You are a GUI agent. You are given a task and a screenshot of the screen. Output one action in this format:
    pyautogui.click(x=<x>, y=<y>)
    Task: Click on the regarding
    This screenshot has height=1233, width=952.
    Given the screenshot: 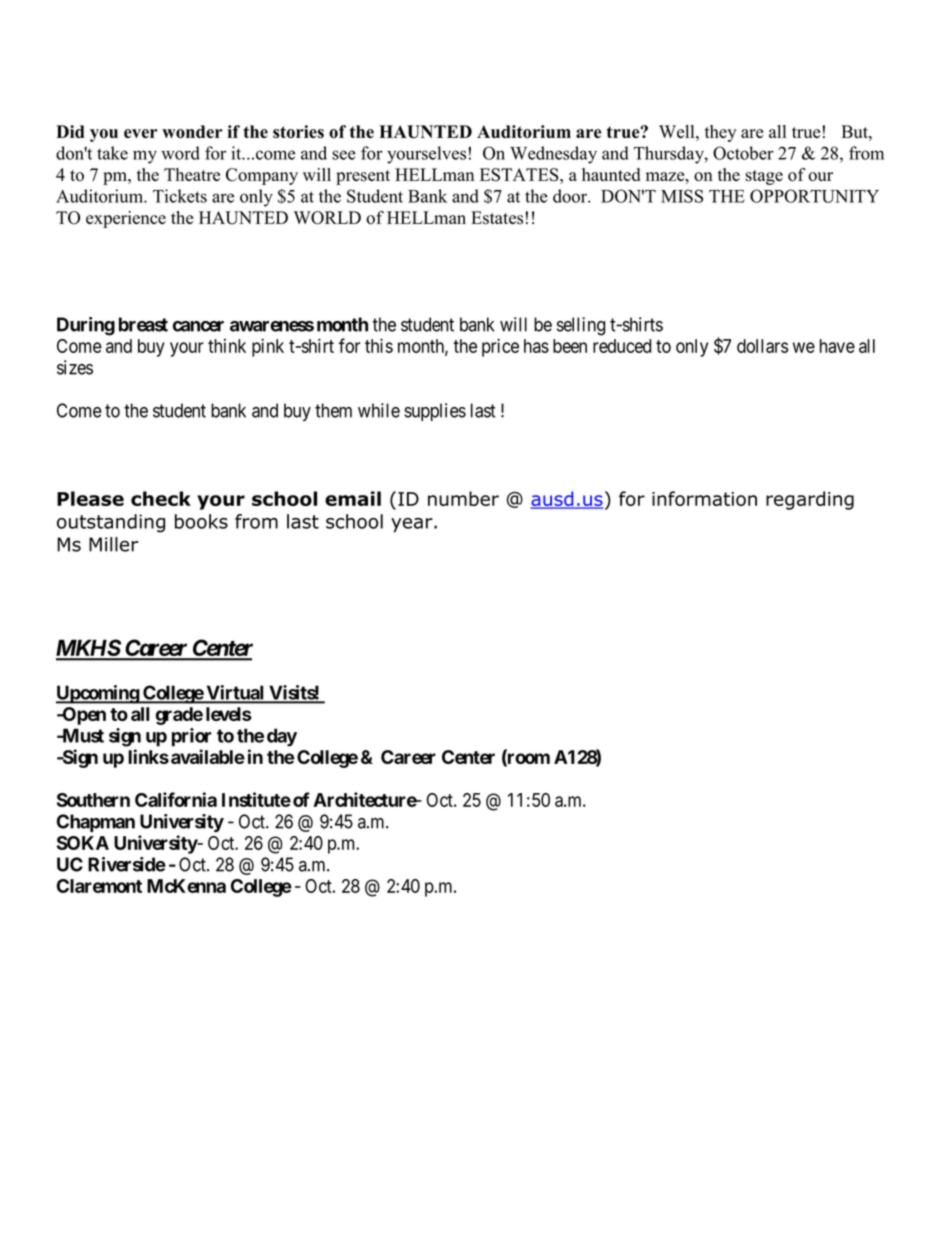 What is the action you would take?
    pyautogui.click(x=810, y=500)
